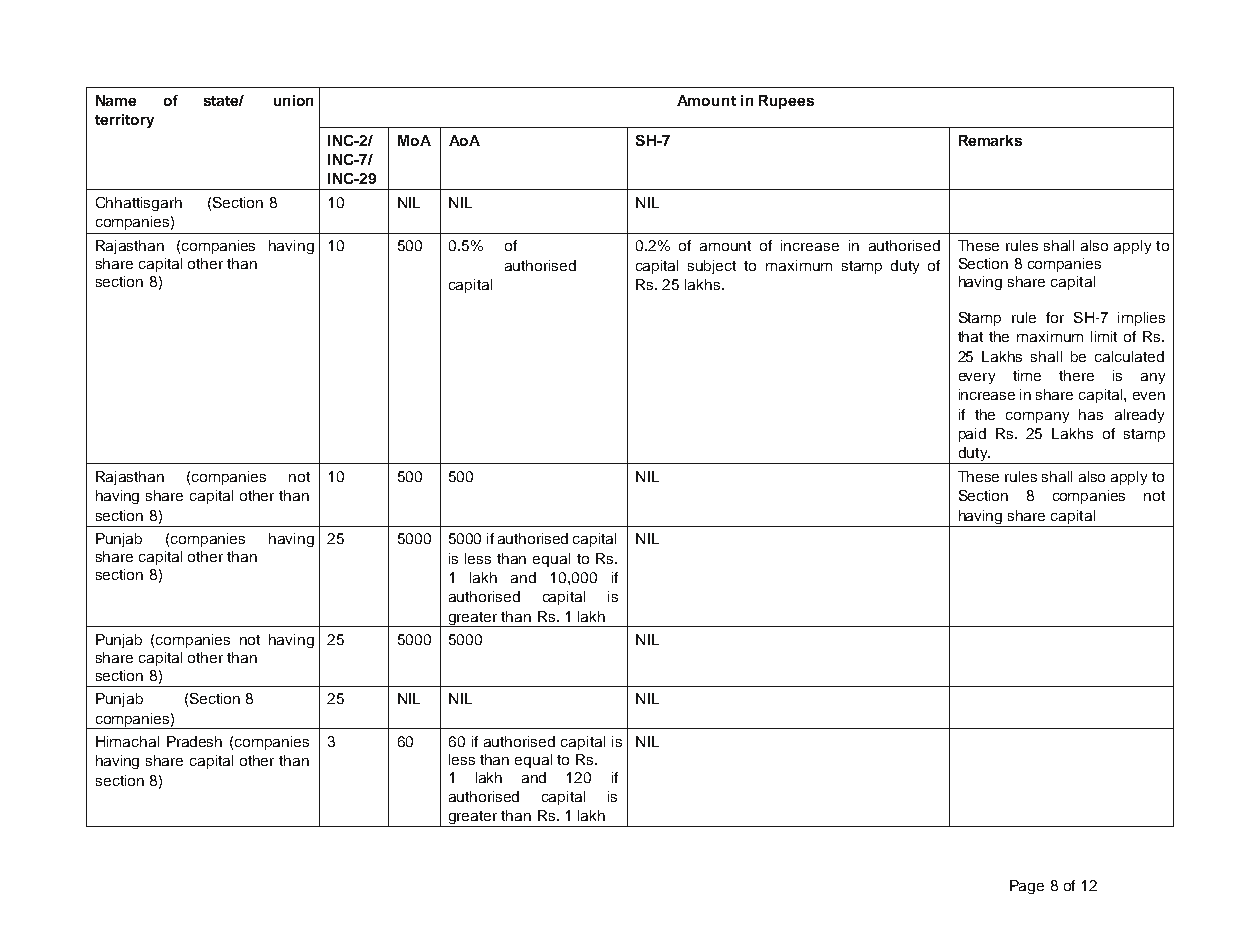  Describe the element at coordinates (1091, 414) in the page. I see `has` at that location.
